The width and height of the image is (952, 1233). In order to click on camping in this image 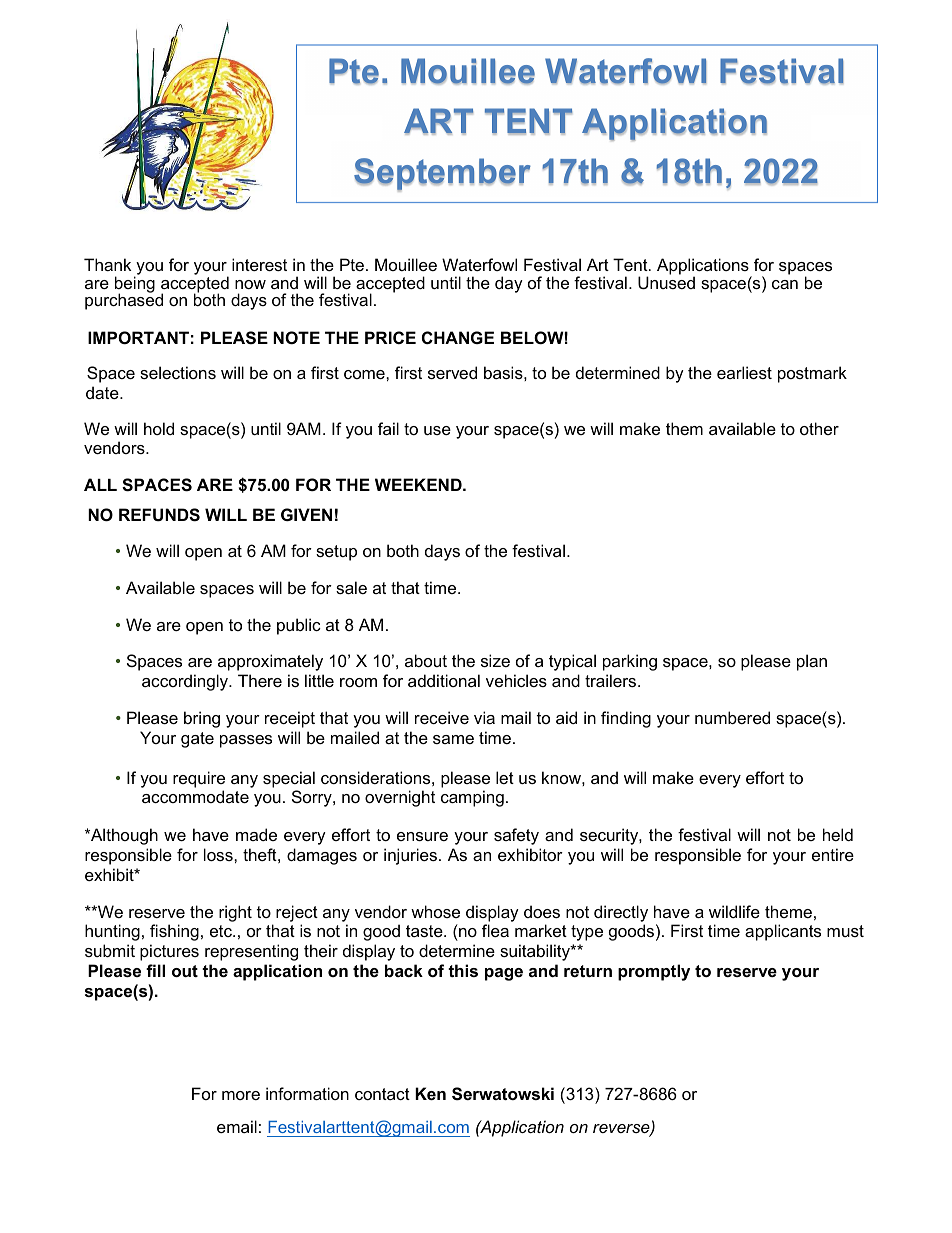, I will do `click(472, 798)`.
